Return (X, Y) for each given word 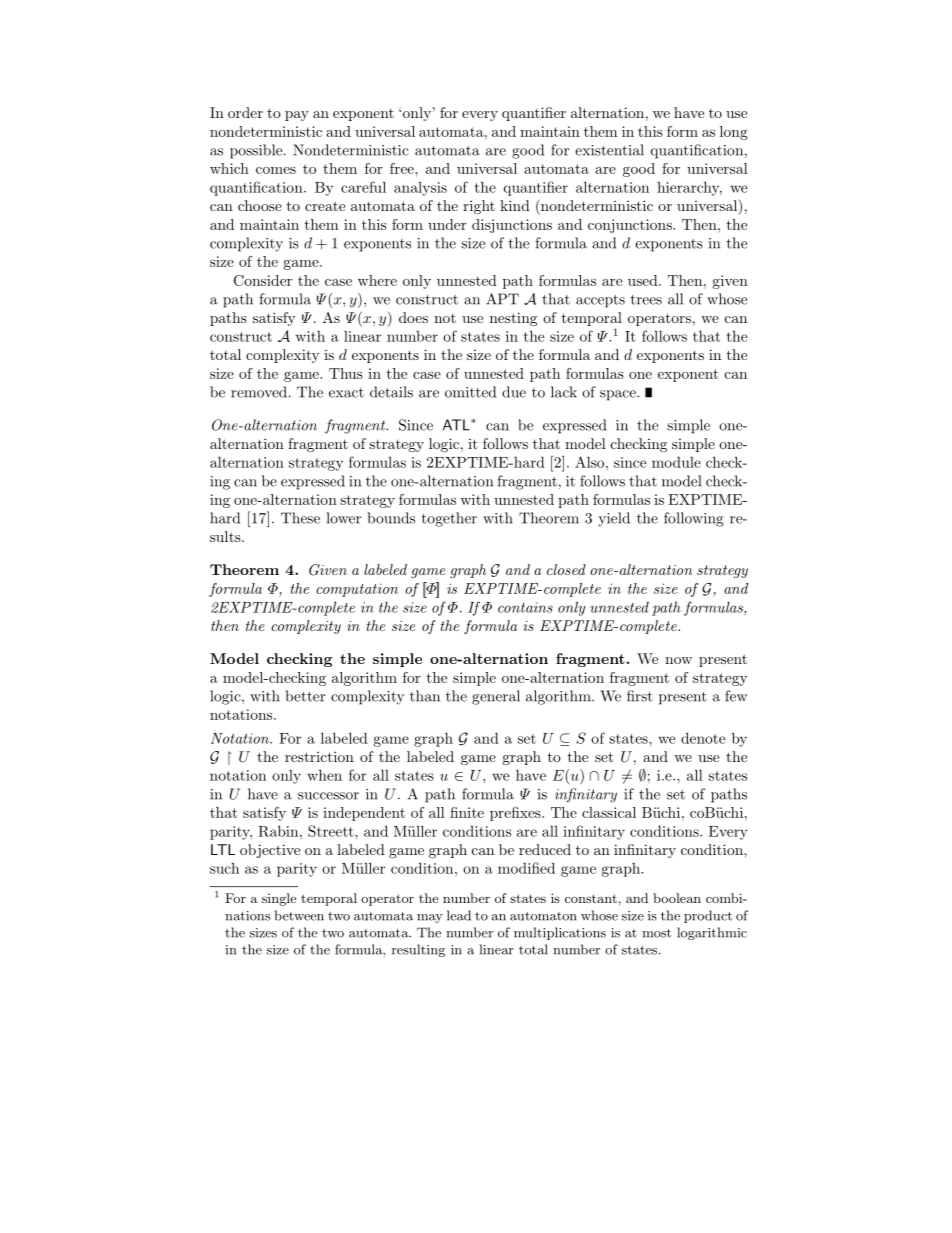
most (657, 933)
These (300, 518)
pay (297, 116)
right (479, 207)
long (734, 133)
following (694, 519)
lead (459, 915)
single (279, 899)
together (449, 519)
